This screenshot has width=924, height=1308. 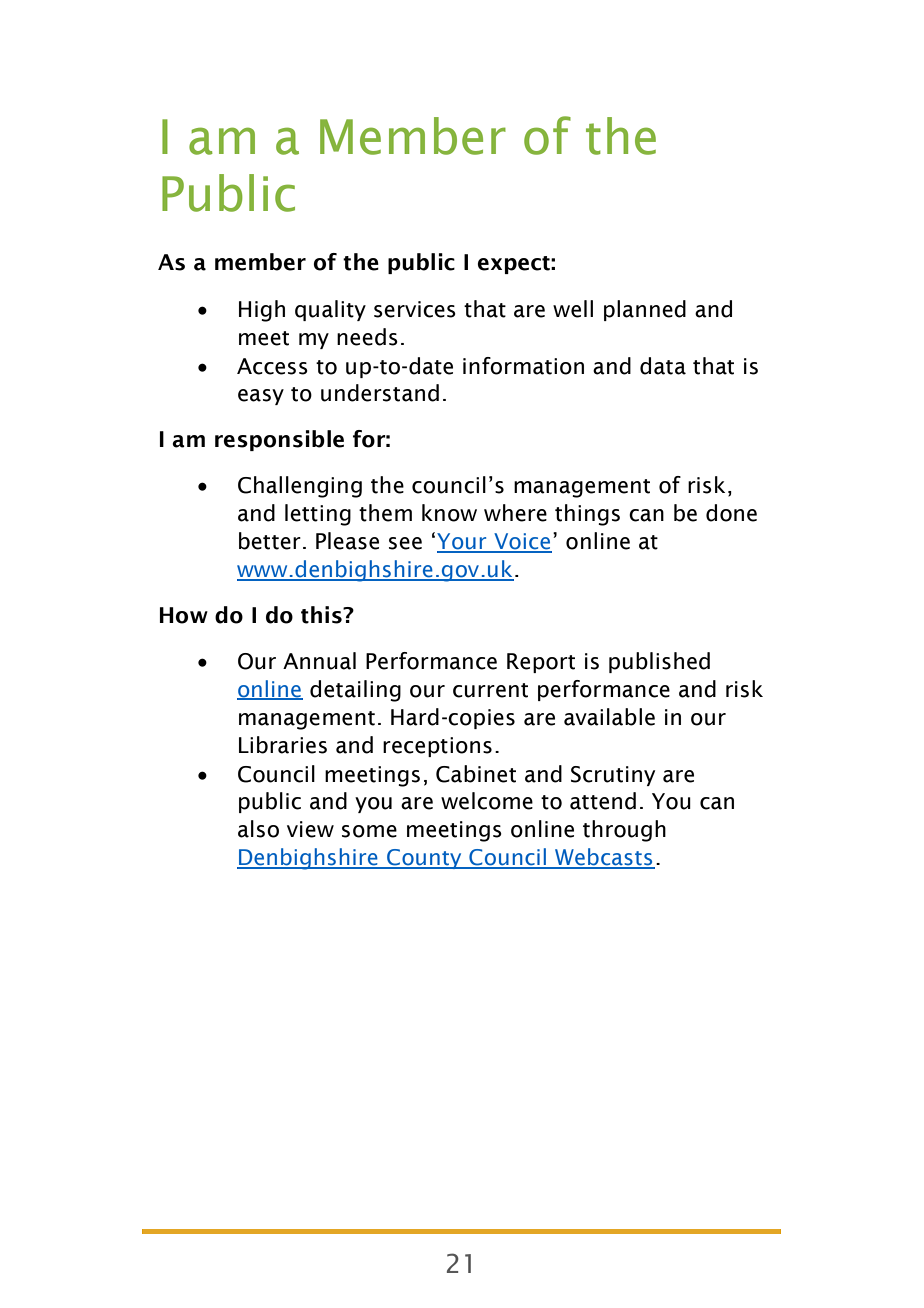 I want to click on Annual, so click(x=319, y=661).
